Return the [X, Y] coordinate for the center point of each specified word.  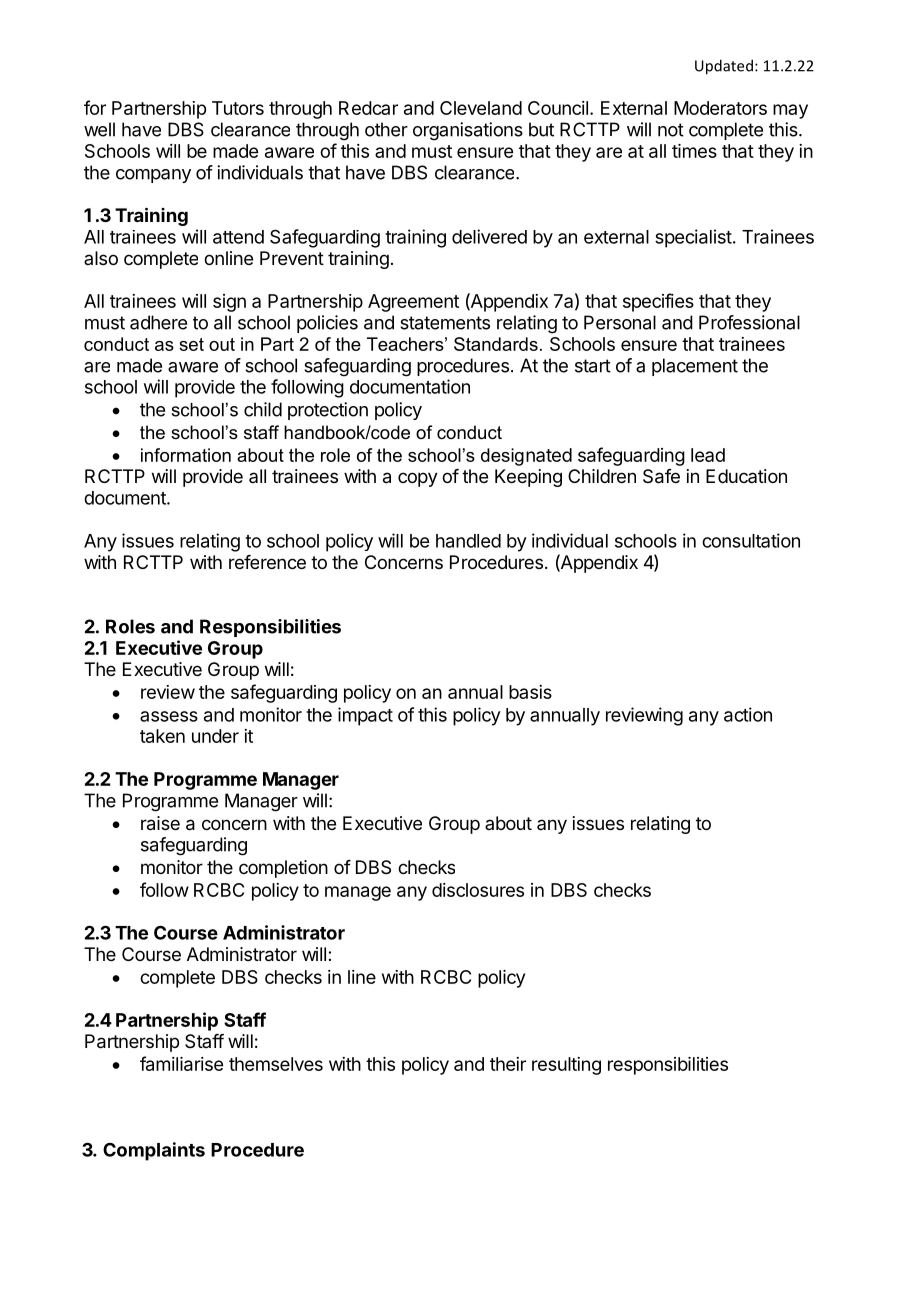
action [748, 714]
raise [160, 823]
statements [445, 323]
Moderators [720, 108]
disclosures [478, 890]
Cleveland [481, 108]
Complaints [154, 1151]
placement [695, 367]
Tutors [238, 108]
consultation [751, 540]
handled [468, 541]
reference [267, 562]
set [191, 344]
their [508, 1064]
